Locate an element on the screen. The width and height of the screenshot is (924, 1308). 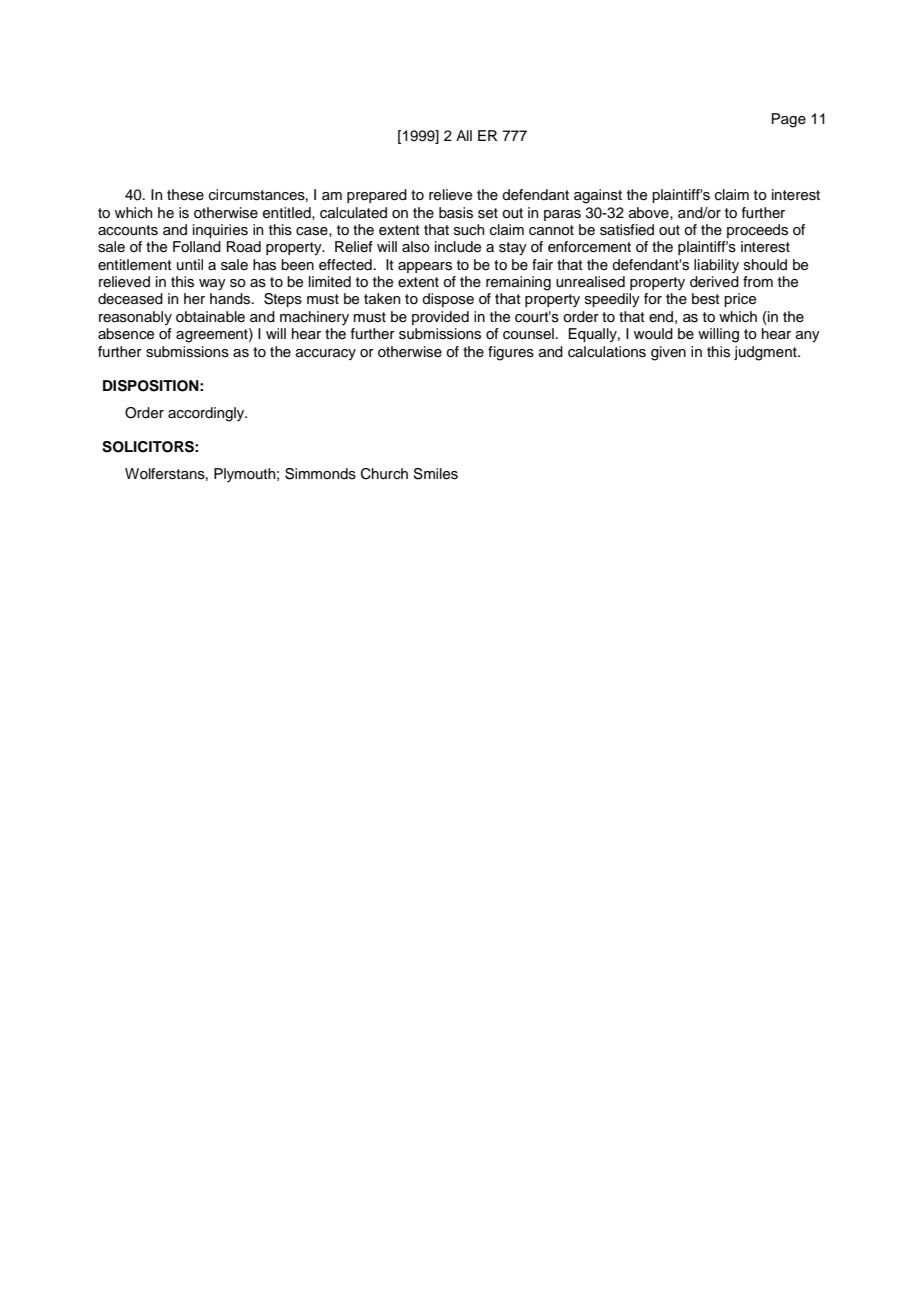
these is located at coordinates (185, 195).
